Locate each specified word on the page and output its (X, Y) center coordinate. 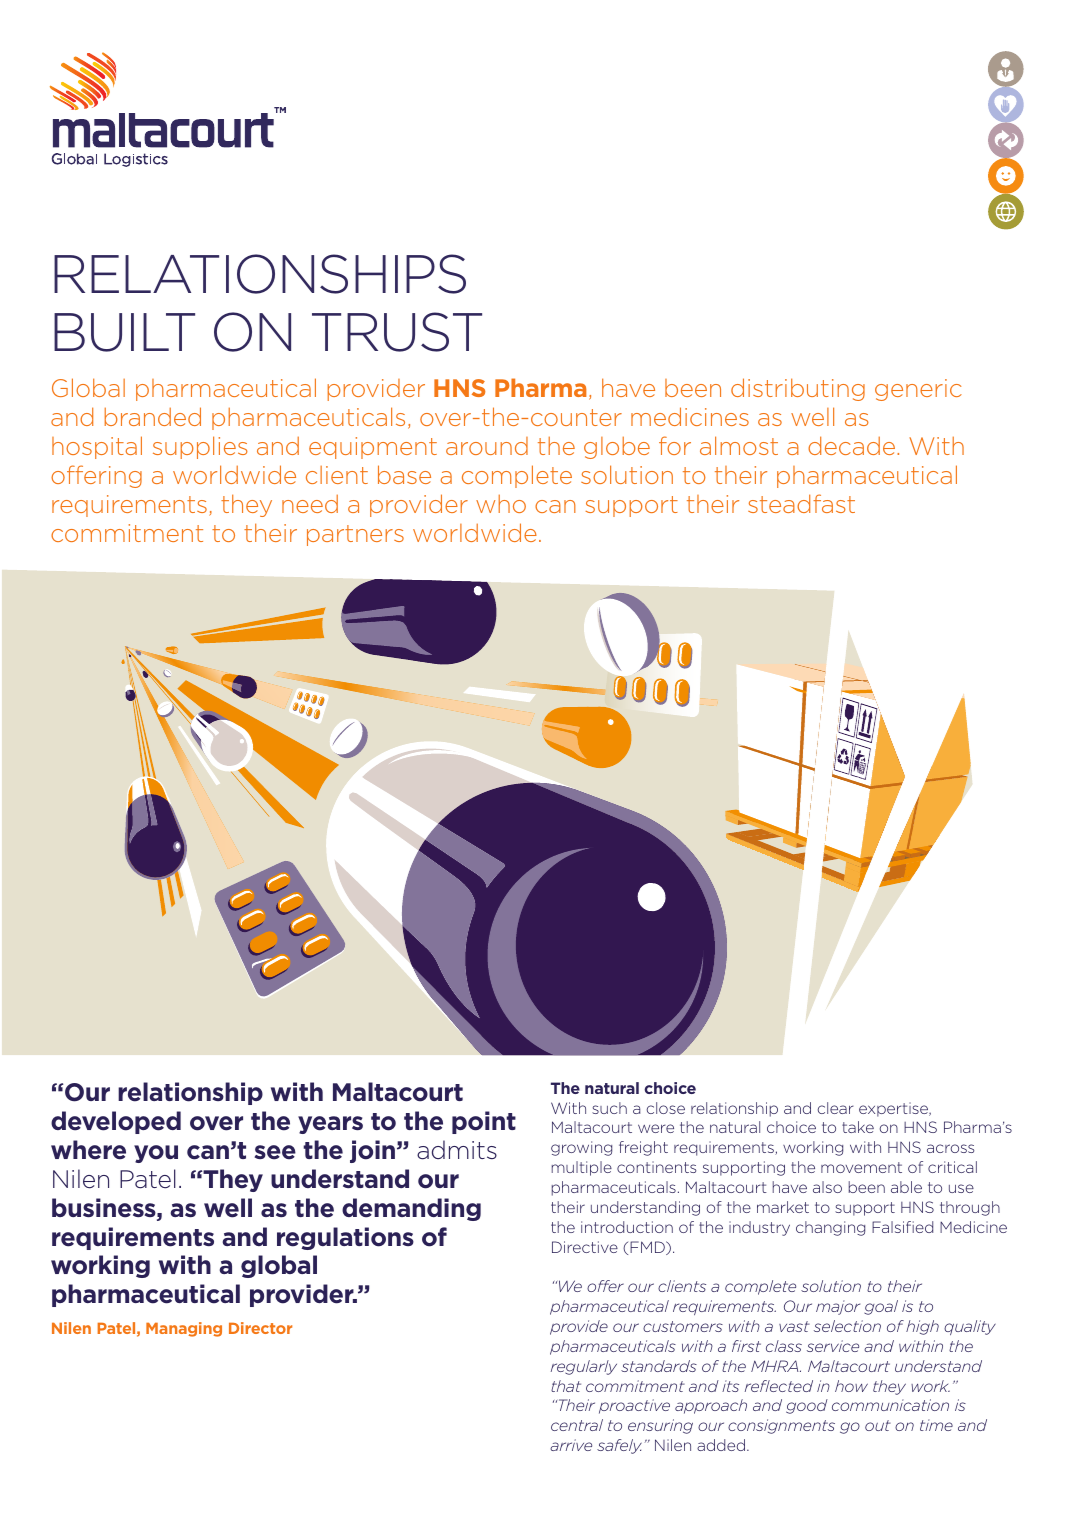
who (501, 504)
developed (116, 1122)
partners (355, 535)
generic (918, 390)
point (484, 1122)
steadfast (801, 503)
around (487, 446)
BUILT (124, 332)
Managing (184, 1329)
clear (835, 1108)
